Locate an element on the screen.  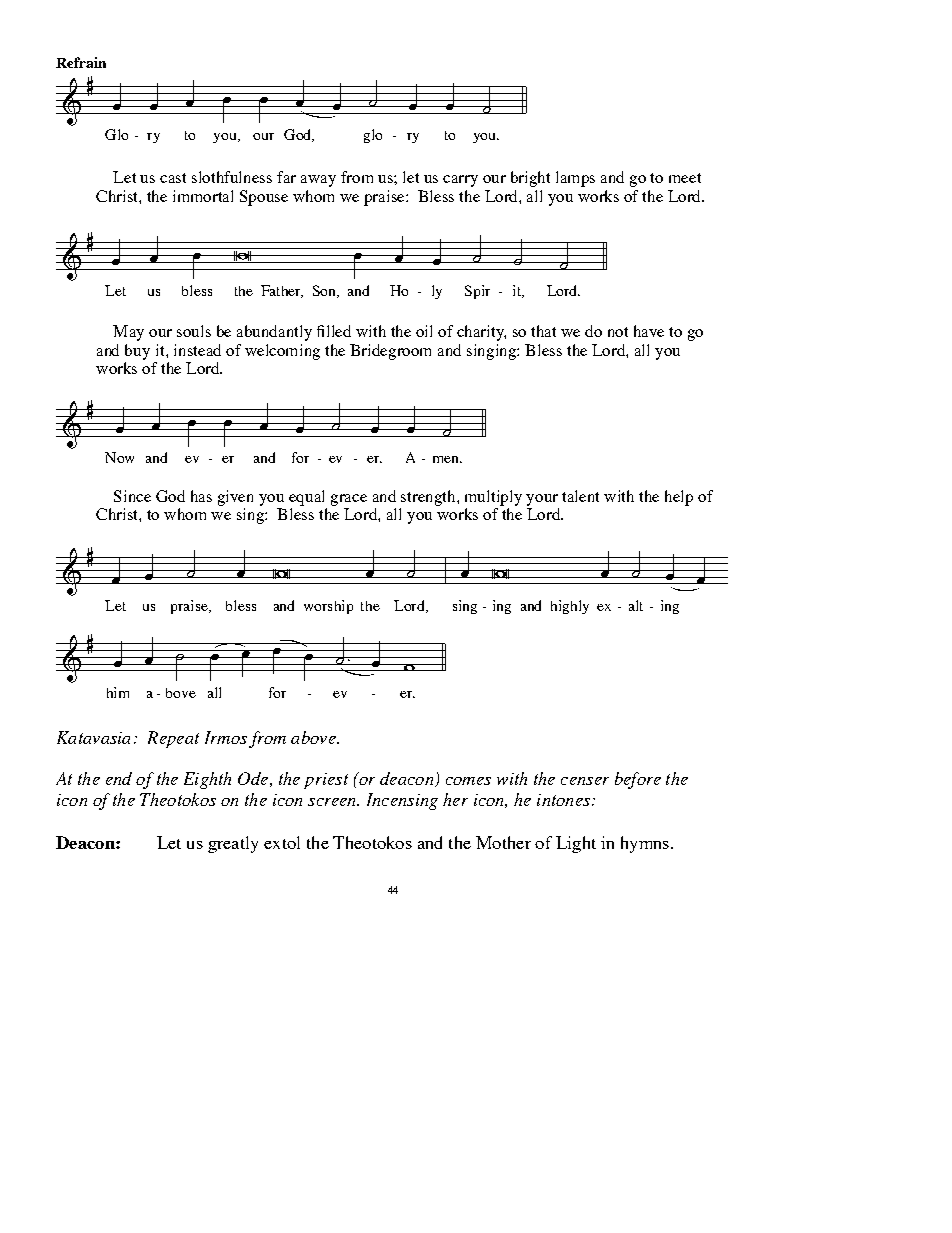
alt is located at coordinates (636, 605).
